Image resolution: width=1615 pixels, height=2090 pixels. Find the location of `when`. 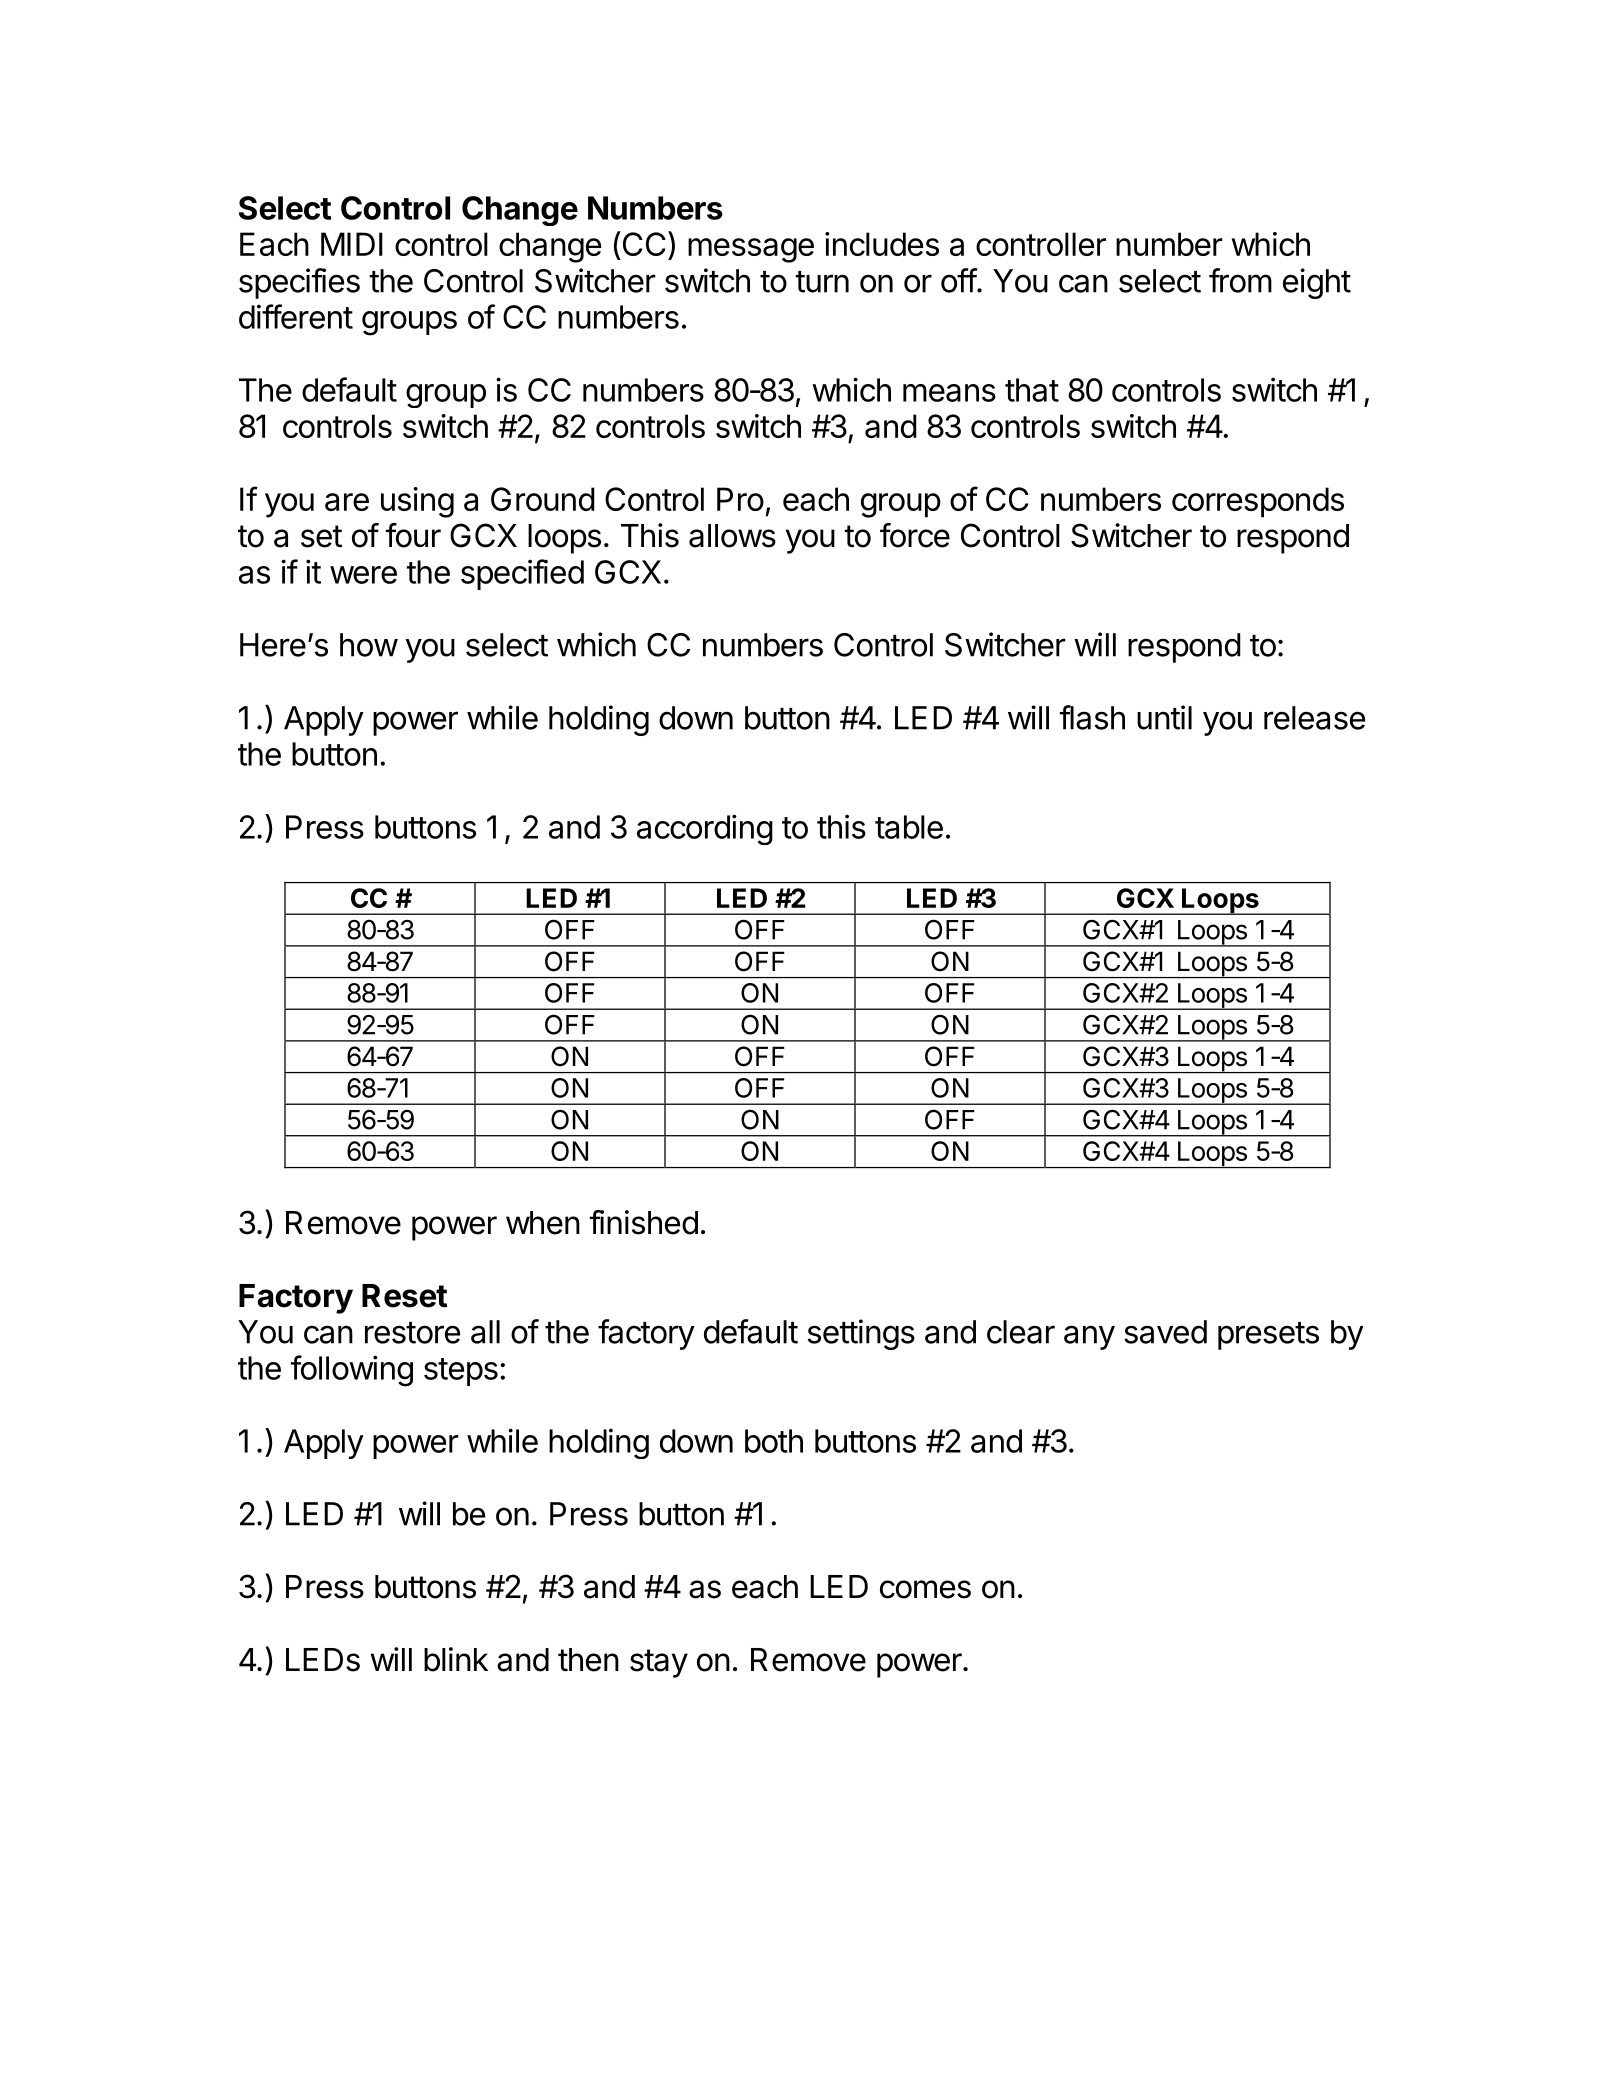

when is located at coordinates (543, 1223).
